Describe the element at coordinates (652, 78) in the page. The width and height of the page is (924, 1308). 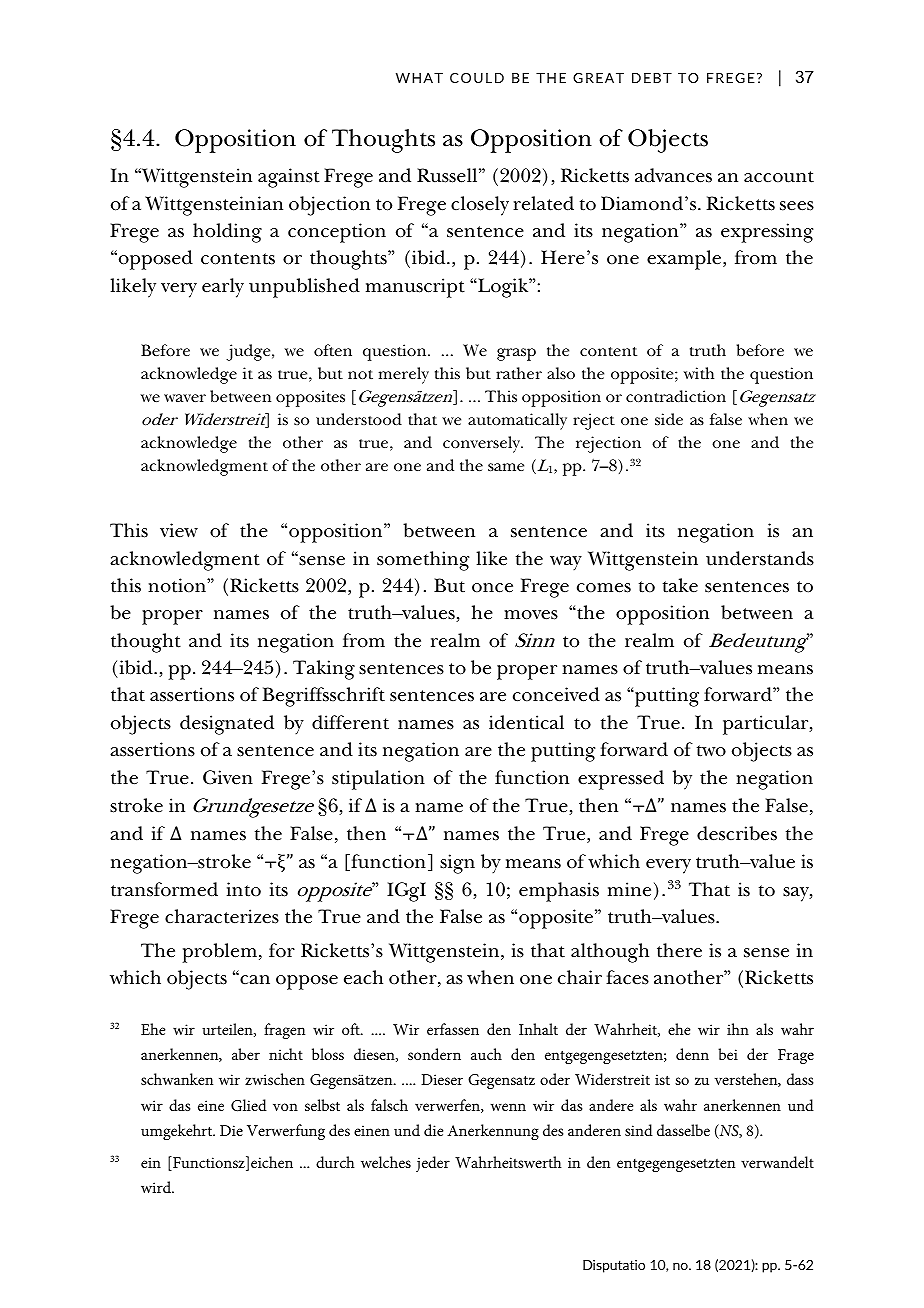
I see `DEBT` at that location.
